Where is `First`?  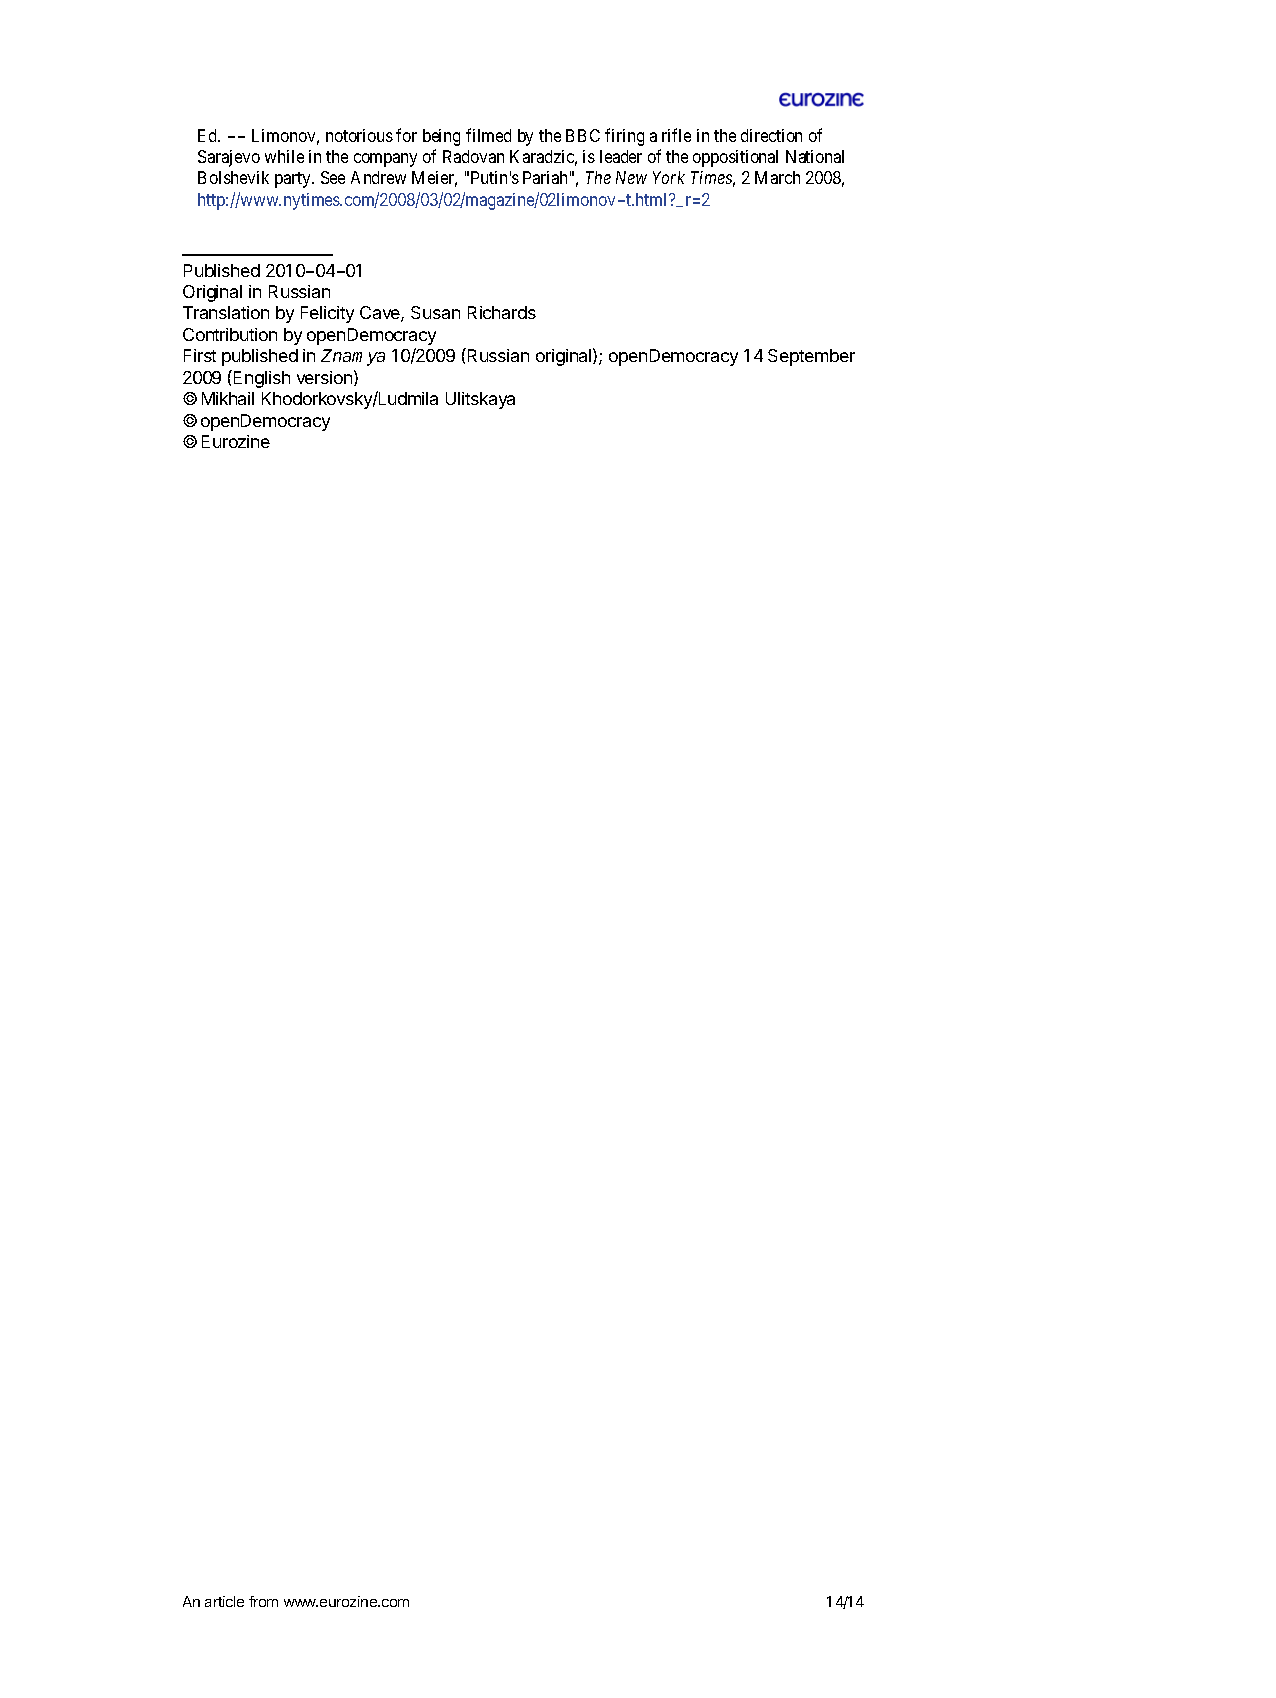 First is located at coordinates (200, 355).
